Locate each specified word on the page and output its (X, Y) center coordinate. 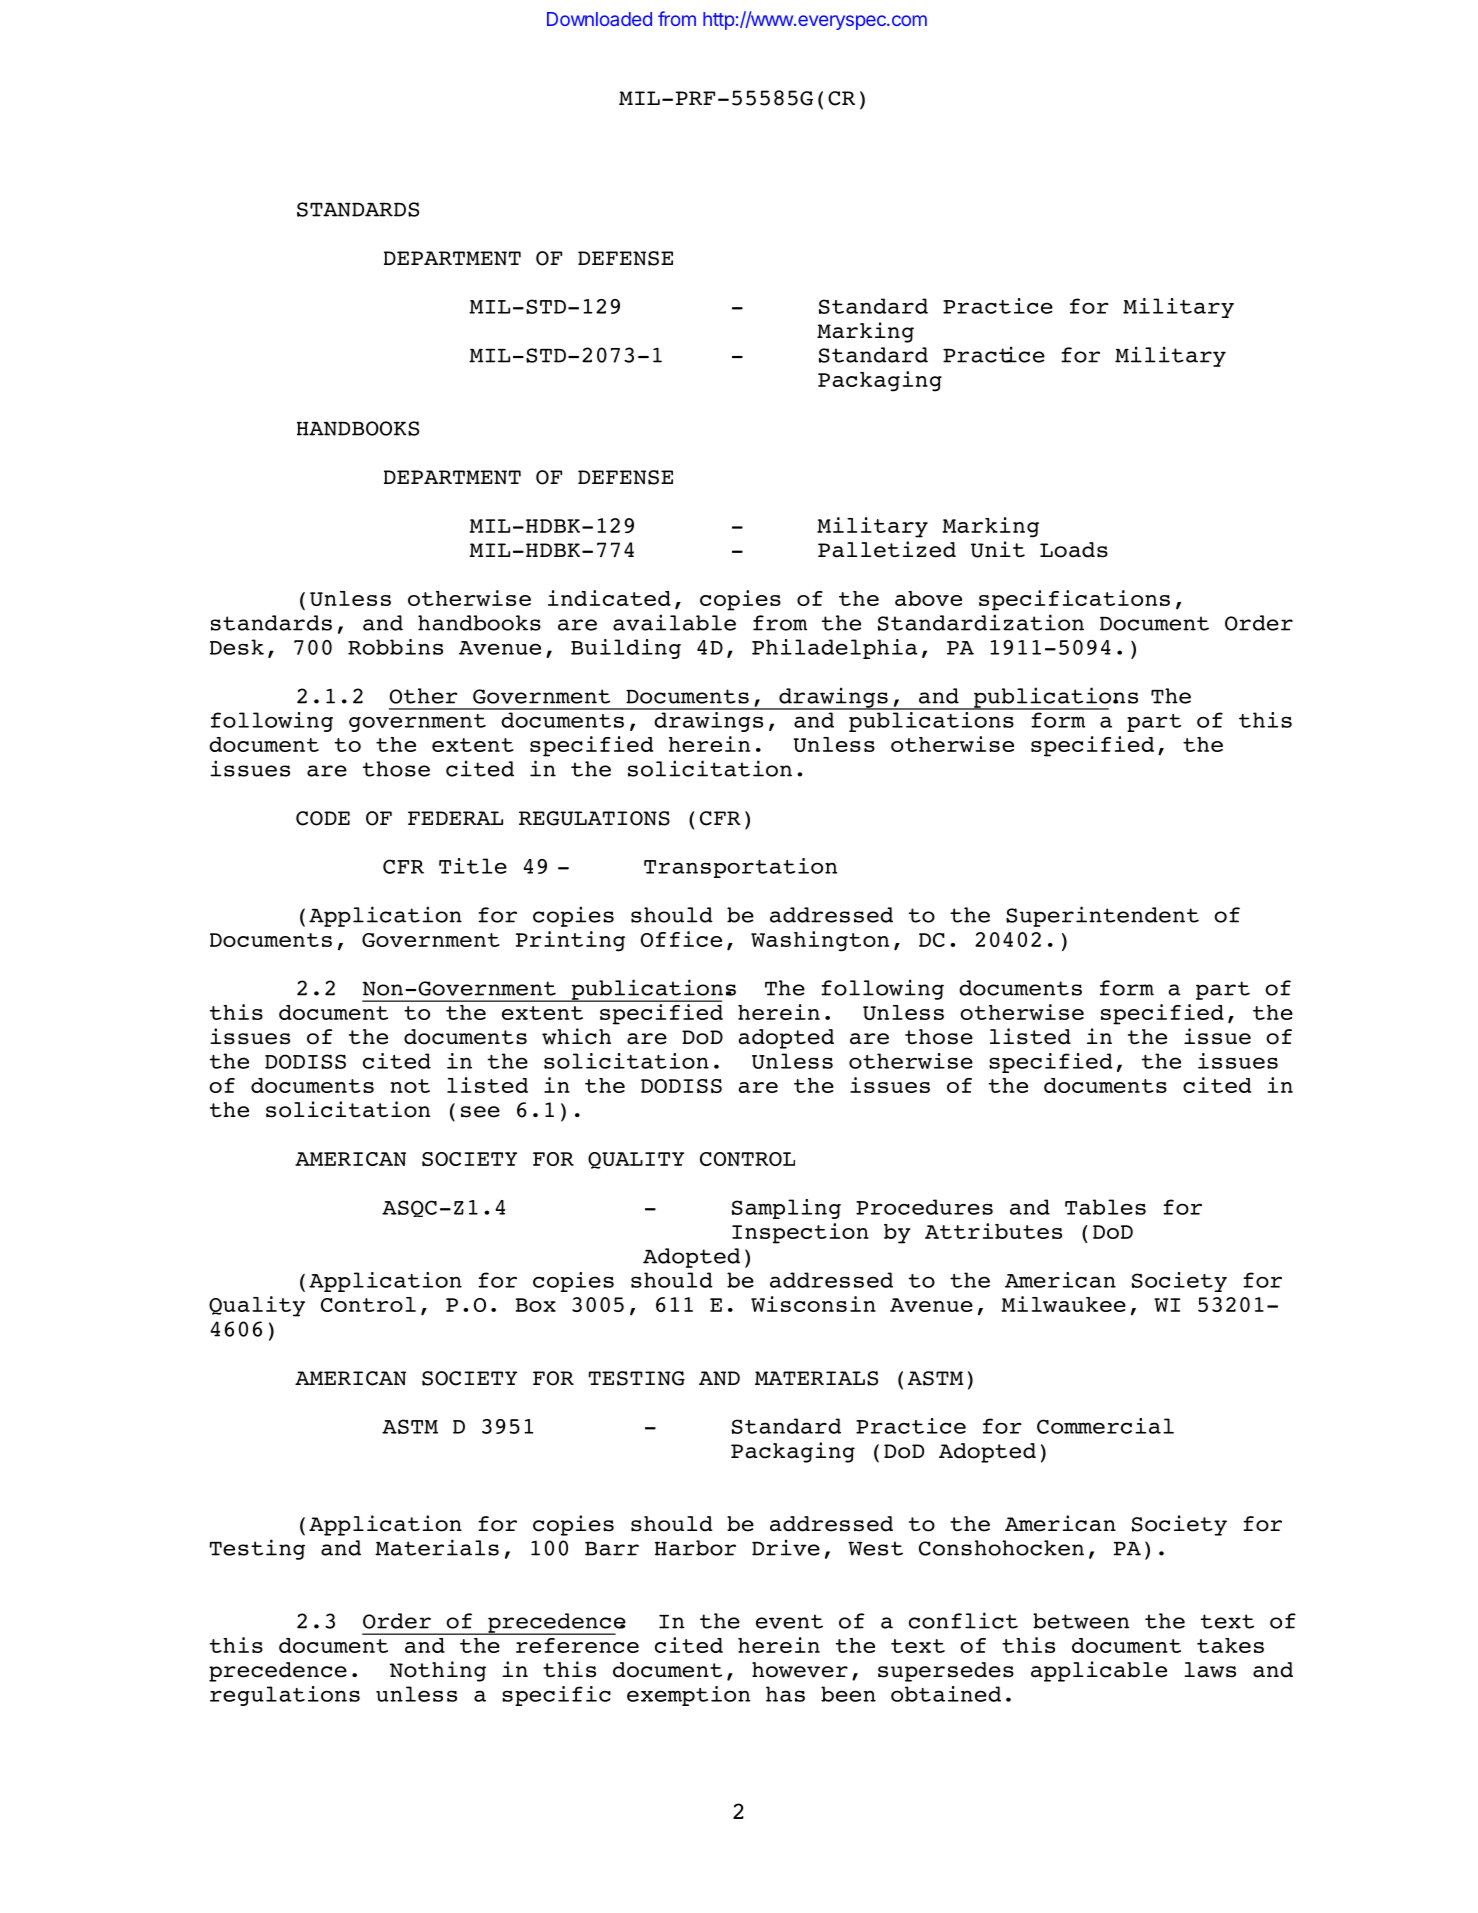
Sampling (786, 1209)
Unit (998, 549)
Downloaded (599, 19)
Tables (1105, 1207)
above (928, 598)
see (480, 1112)
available (674, 622)
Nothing (438, 1671)
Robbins (395, 647)
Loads (1074, 550)
